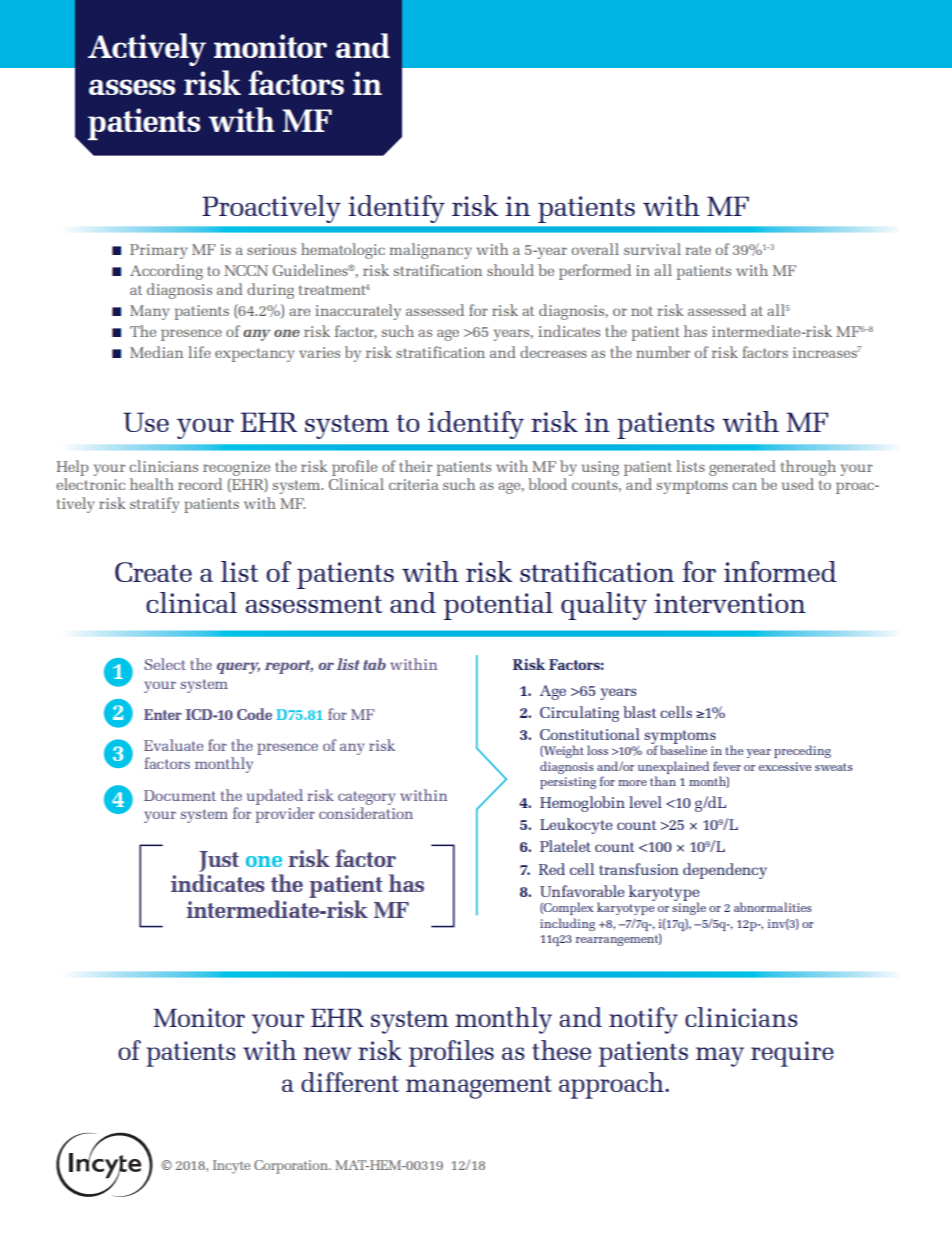 The width and height of the document is (952, 1233). I want to click on tab, so click(374, 664).
